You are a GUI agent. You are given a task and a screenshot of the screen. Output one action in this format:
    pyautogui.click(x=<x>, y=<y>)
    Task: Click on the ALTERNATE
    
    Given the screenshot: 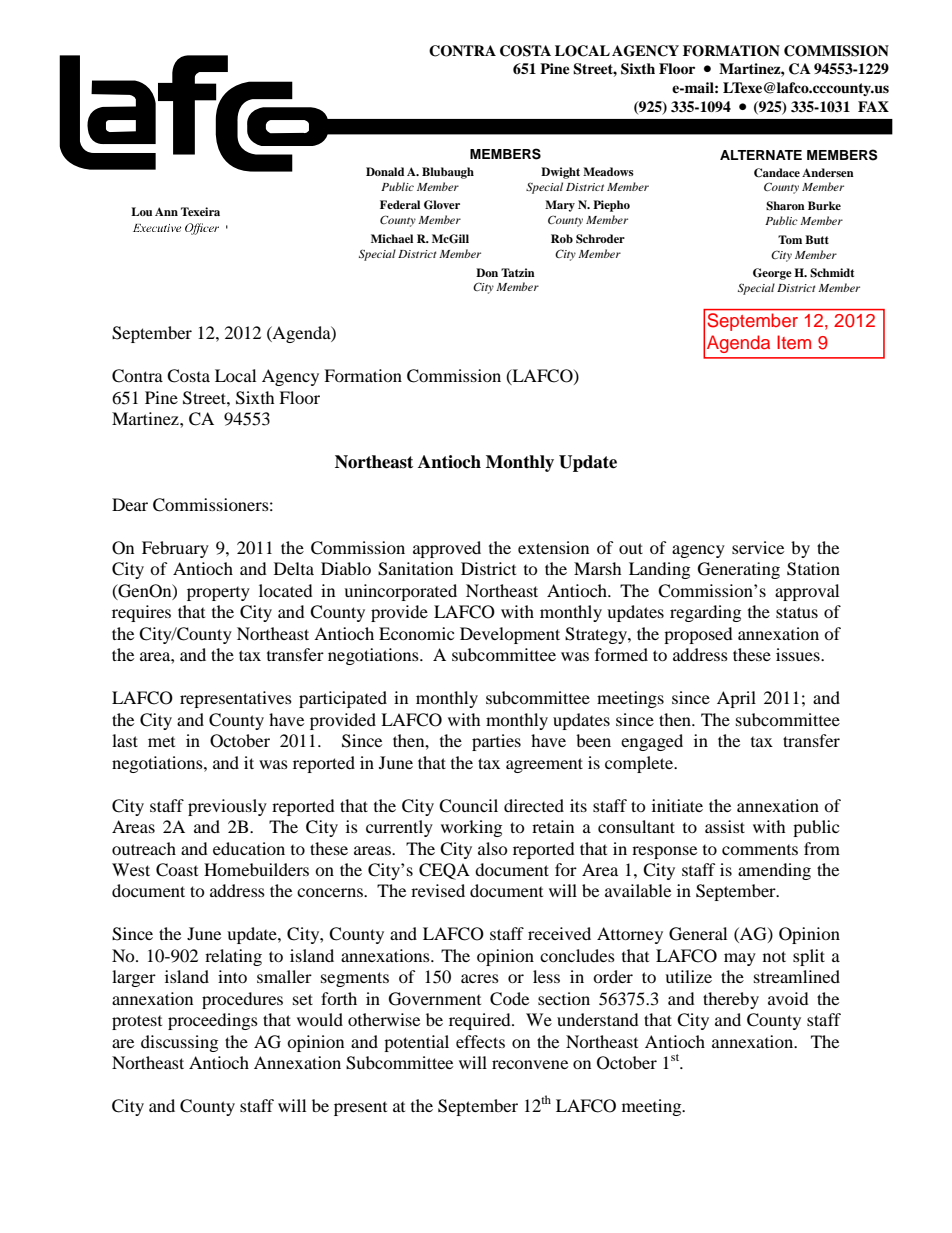 What is the action you would take?
    pyautogui.click(x=761, y=155)
